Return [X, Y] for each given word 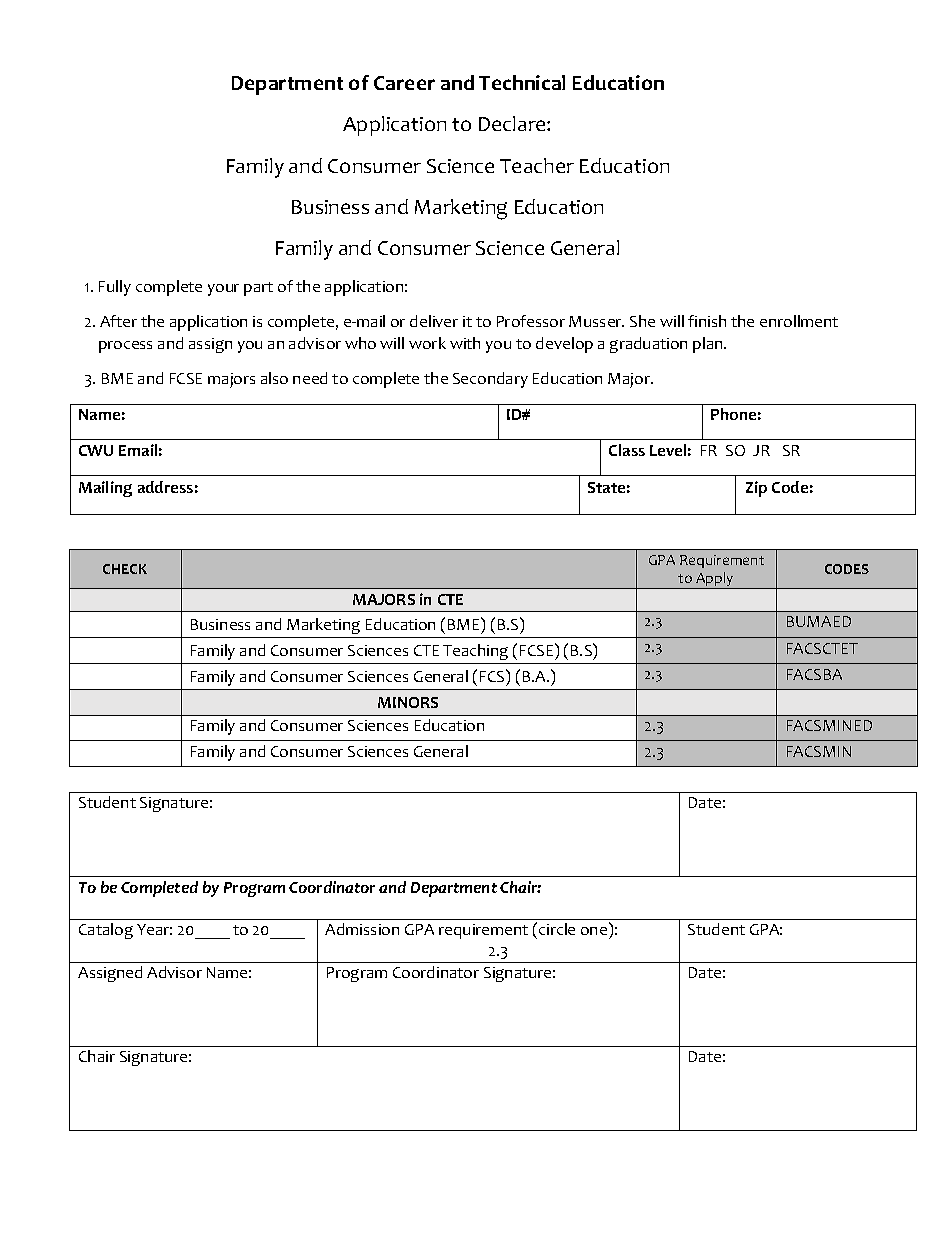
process [125, 347]
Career [404, 83]
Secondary [490, 380]
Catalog [106, 931]
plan [709, 345]
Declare [513, 123]
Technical [522, 82]
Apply [715, 580]
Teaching [475, 652]
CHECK [125, 569]
